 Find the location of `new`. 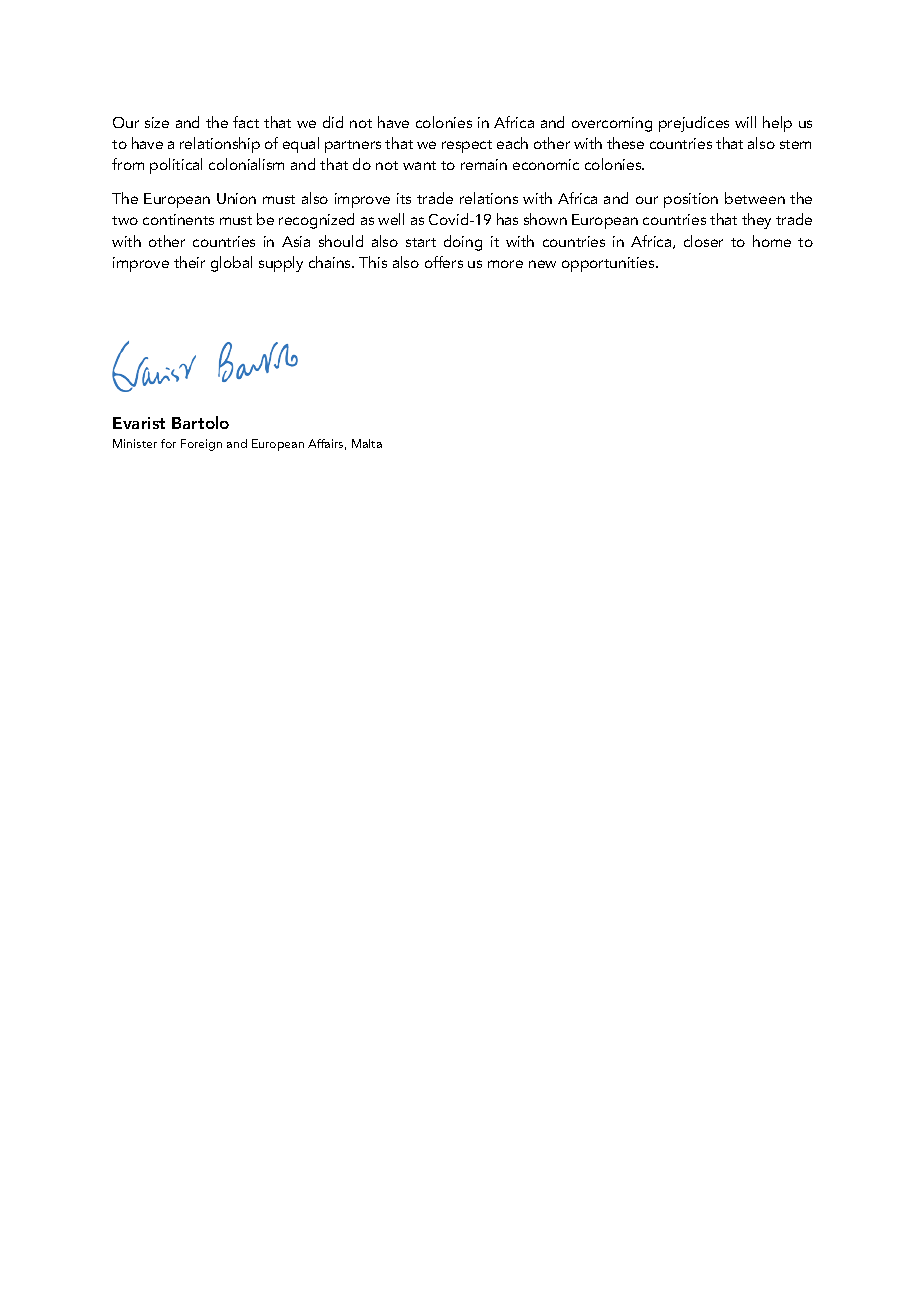

new is located at coordinates (542, 264).
